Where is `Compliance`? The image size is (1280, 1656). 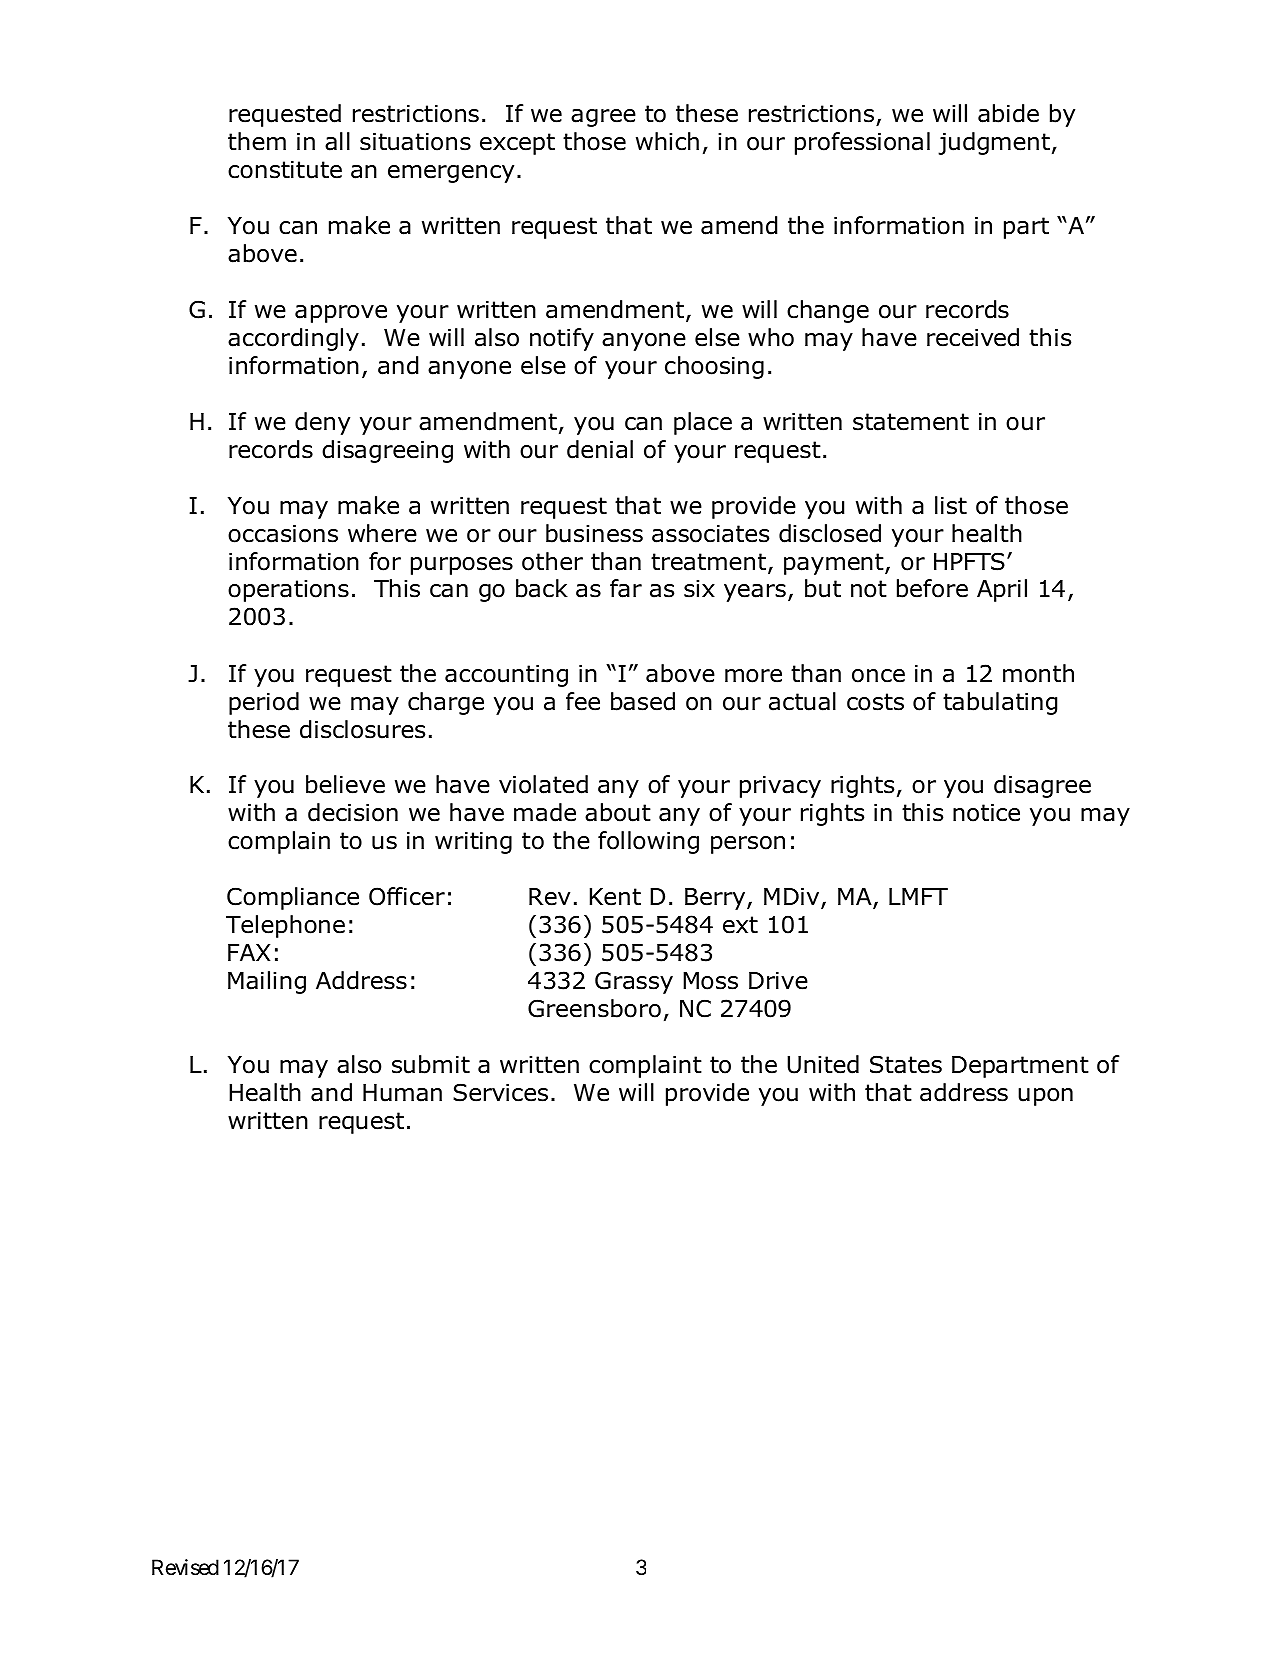 Compliance is located at coordinates (293, 898).
